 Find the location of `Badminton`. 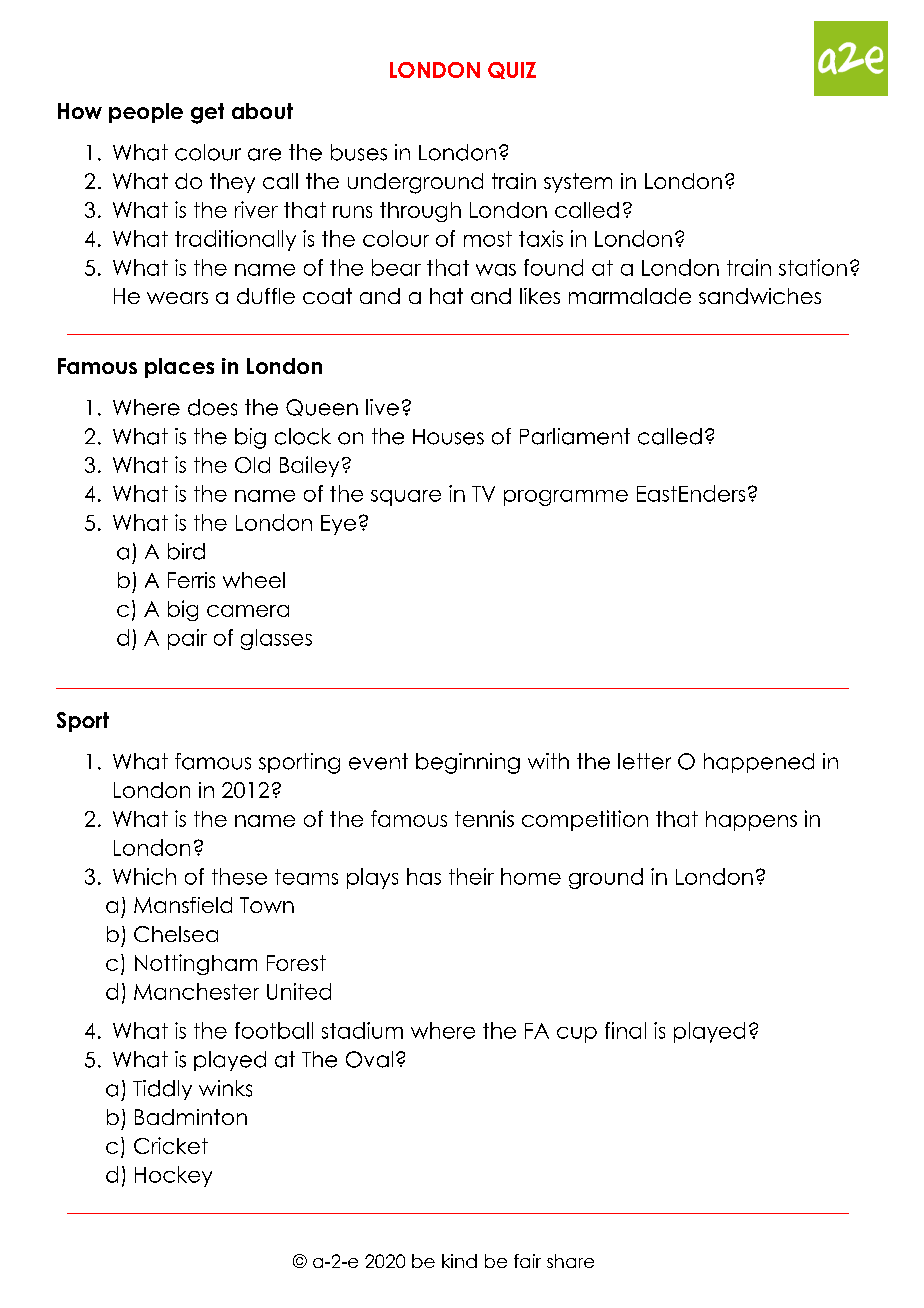

Badminton is located at coordinates (191, 1117).
